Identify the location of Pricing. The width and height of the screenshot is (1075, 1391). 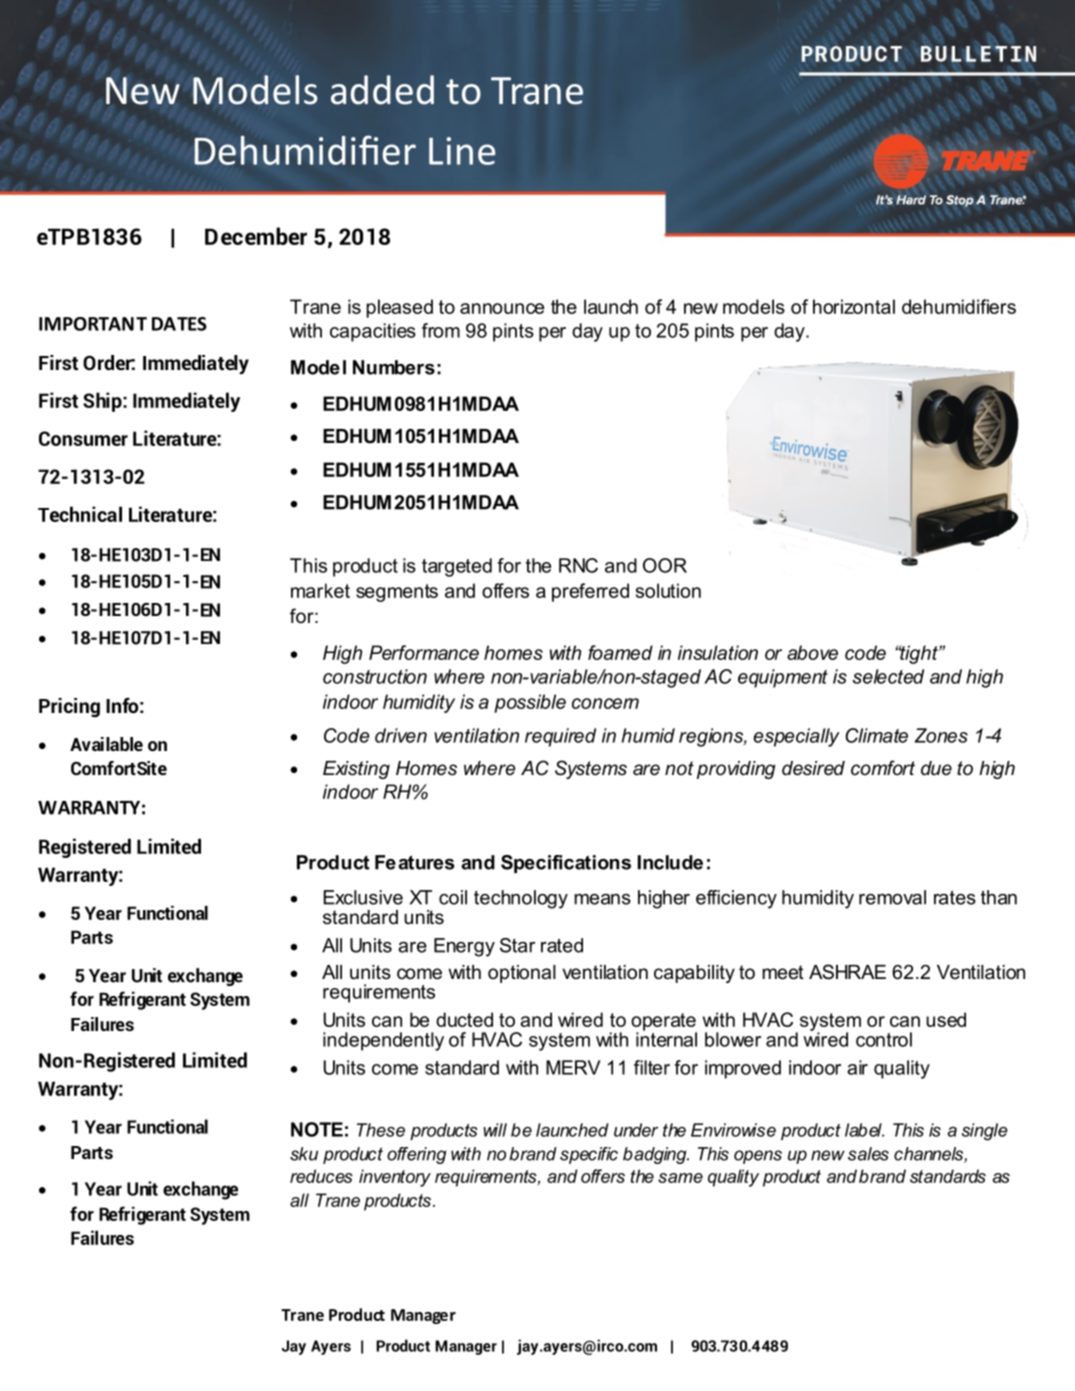
(69, 707).
